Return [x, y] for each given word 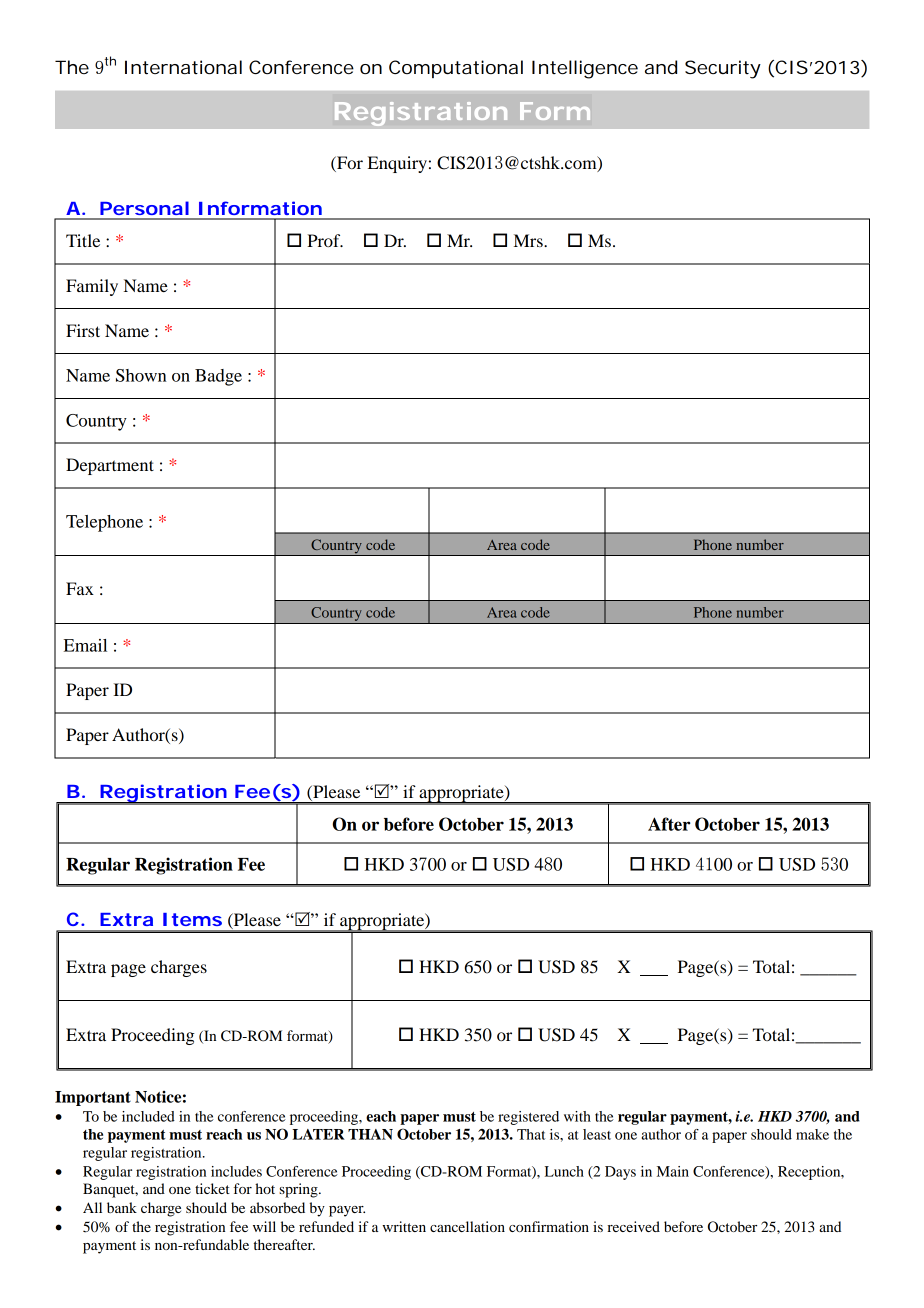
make [812, 1134]
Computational [456, 69]
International [183, 67]
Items [192, 919]
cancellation [467, 1226]
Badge [218, 377]
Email [85, 645]
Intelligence [585, 69]
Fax [80, 588]
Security [723, 69]
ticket [212, 1188]
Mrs [529, 240]
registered [528, 1118]
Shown [141, 375]
